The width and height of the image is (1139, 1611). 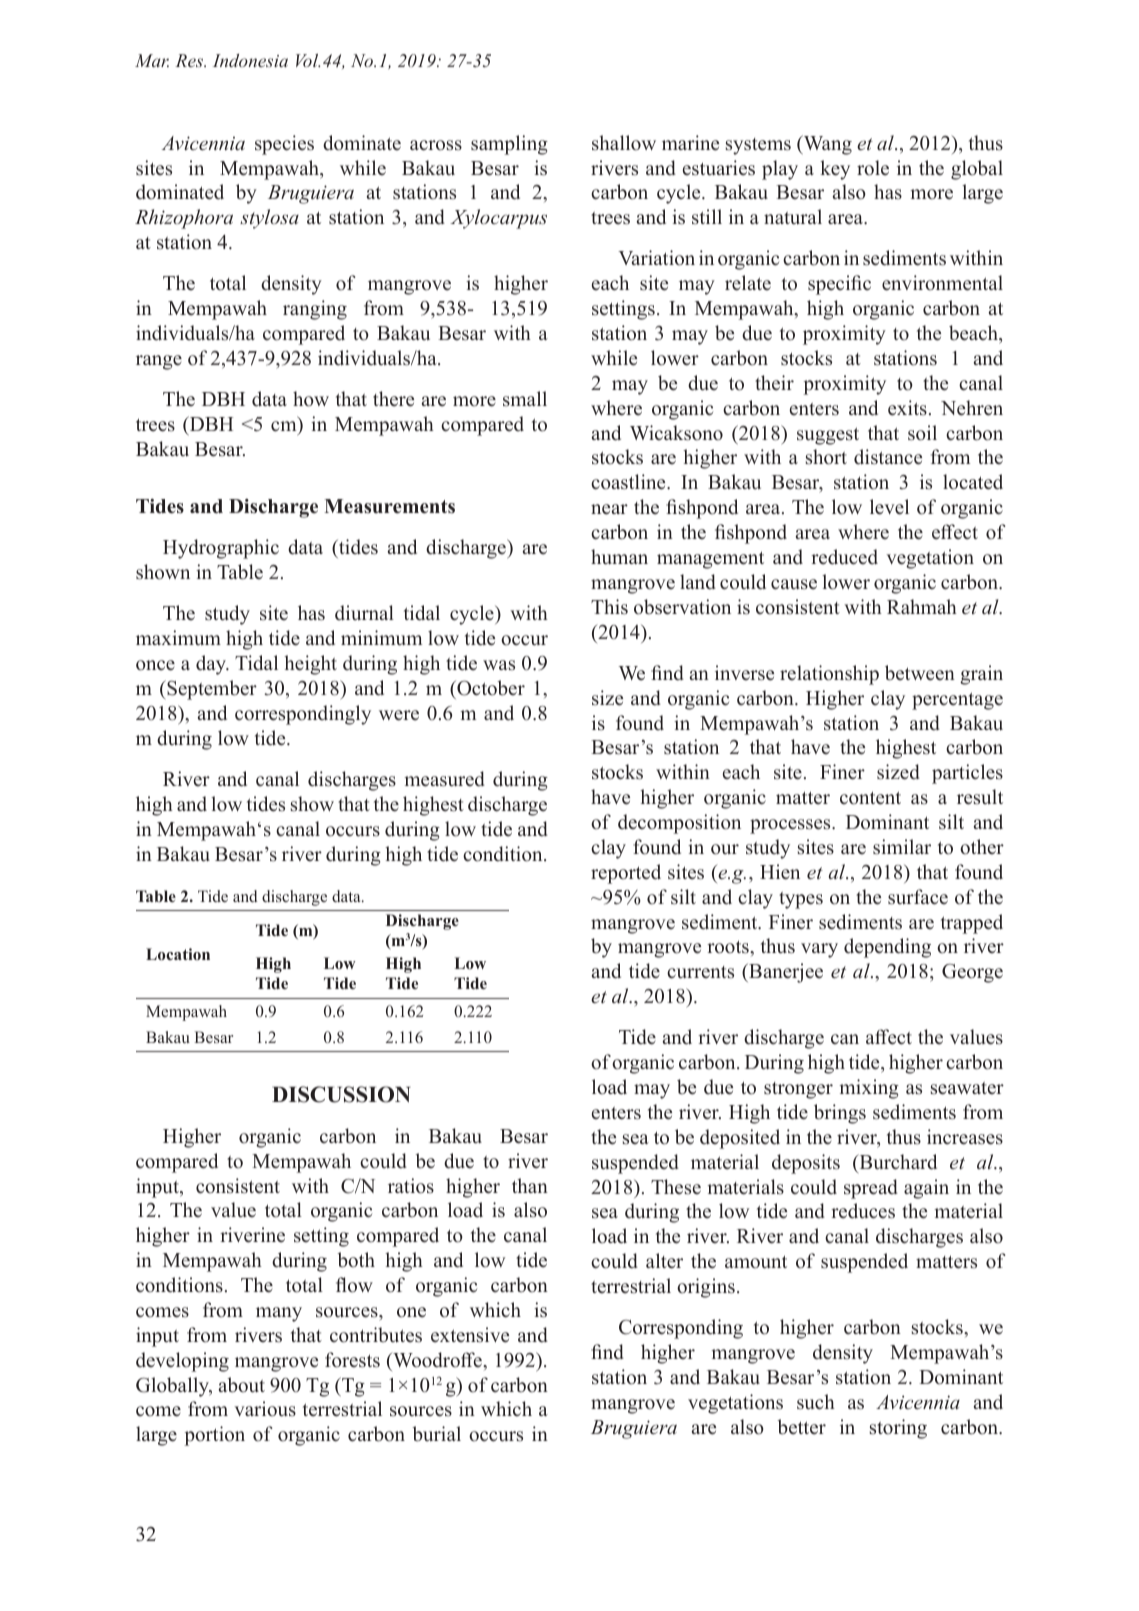 I want to click on September, so click(x=211, y=690).
